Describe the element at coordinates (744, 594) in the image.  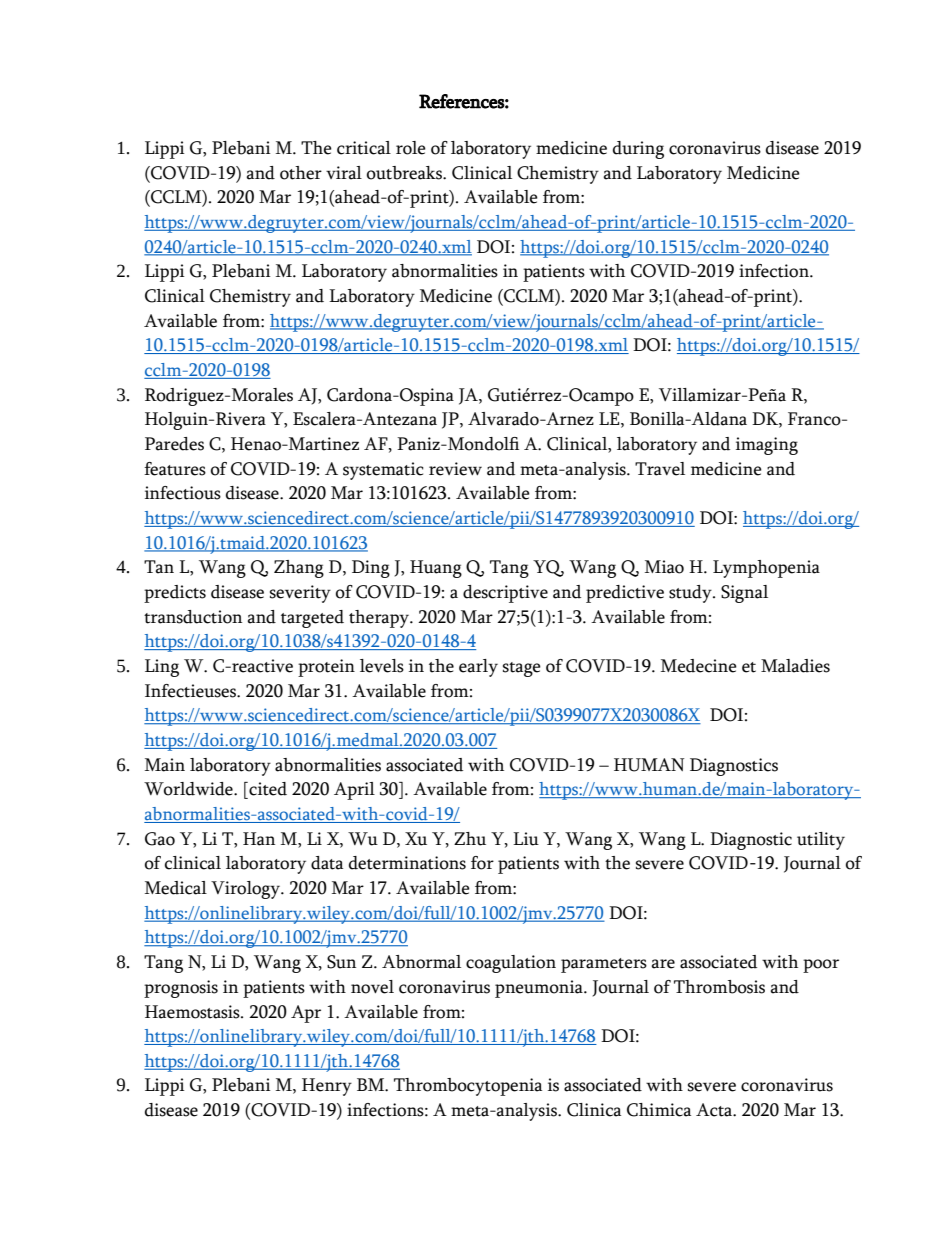
I see `Signal` at that location.
